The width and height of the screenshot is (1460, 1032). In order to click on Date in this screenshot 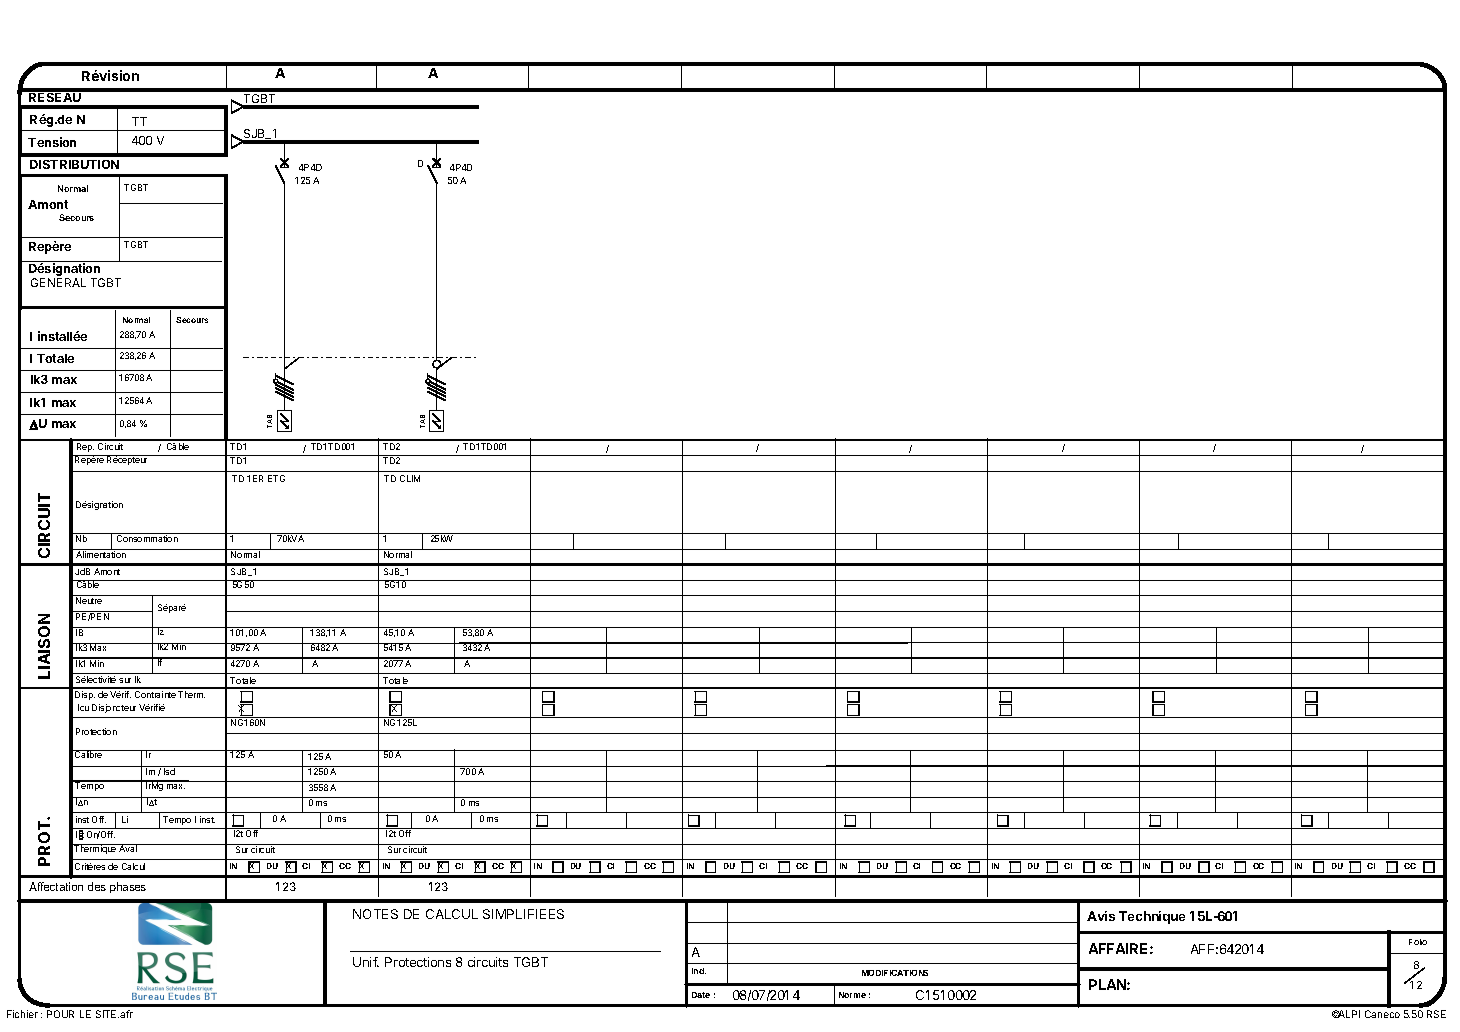, I will do `click(701, 995)`.
